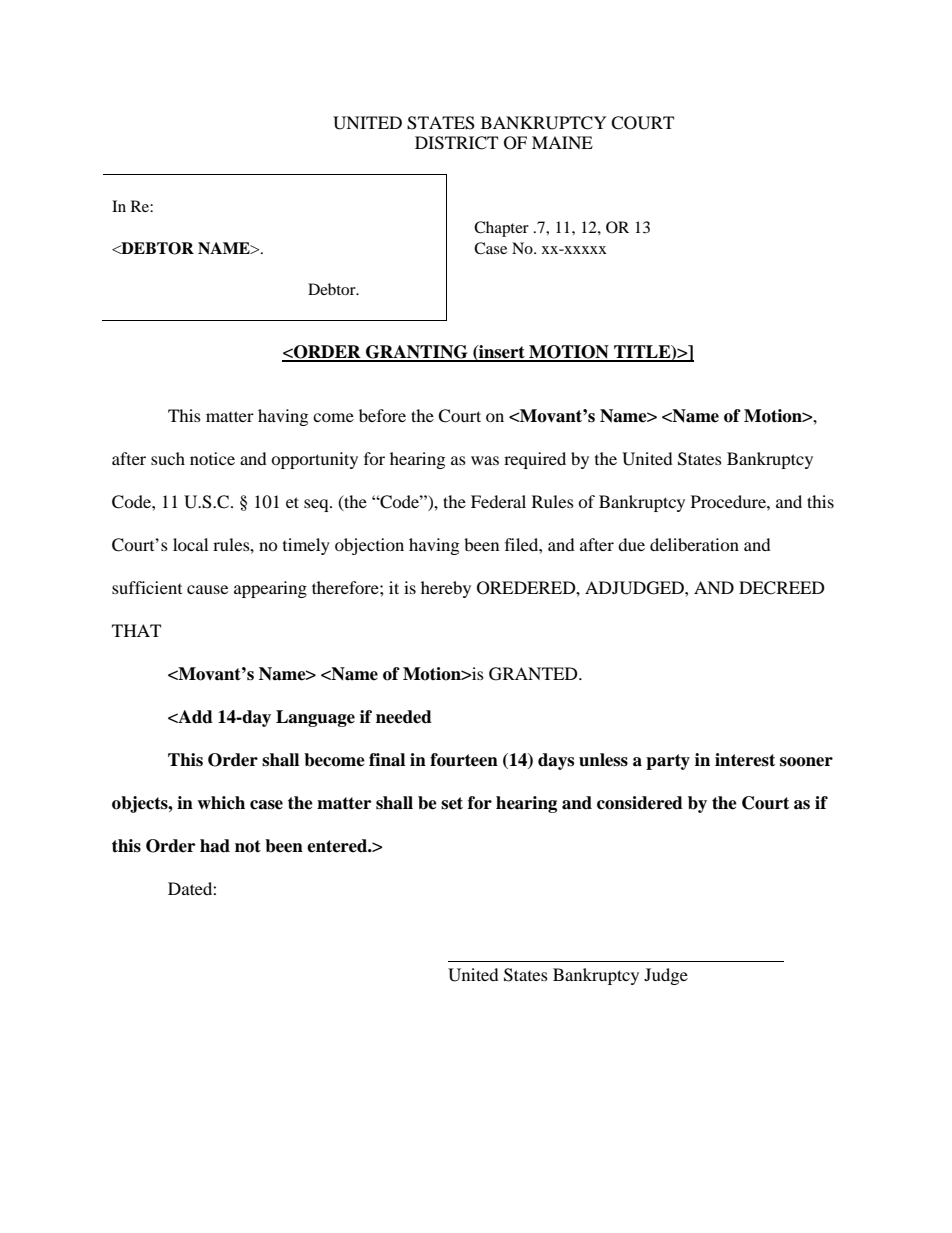  What do you see at coordinates (562, 142) in the image?
I see `MAINE` at bounding box center [562, 142].
